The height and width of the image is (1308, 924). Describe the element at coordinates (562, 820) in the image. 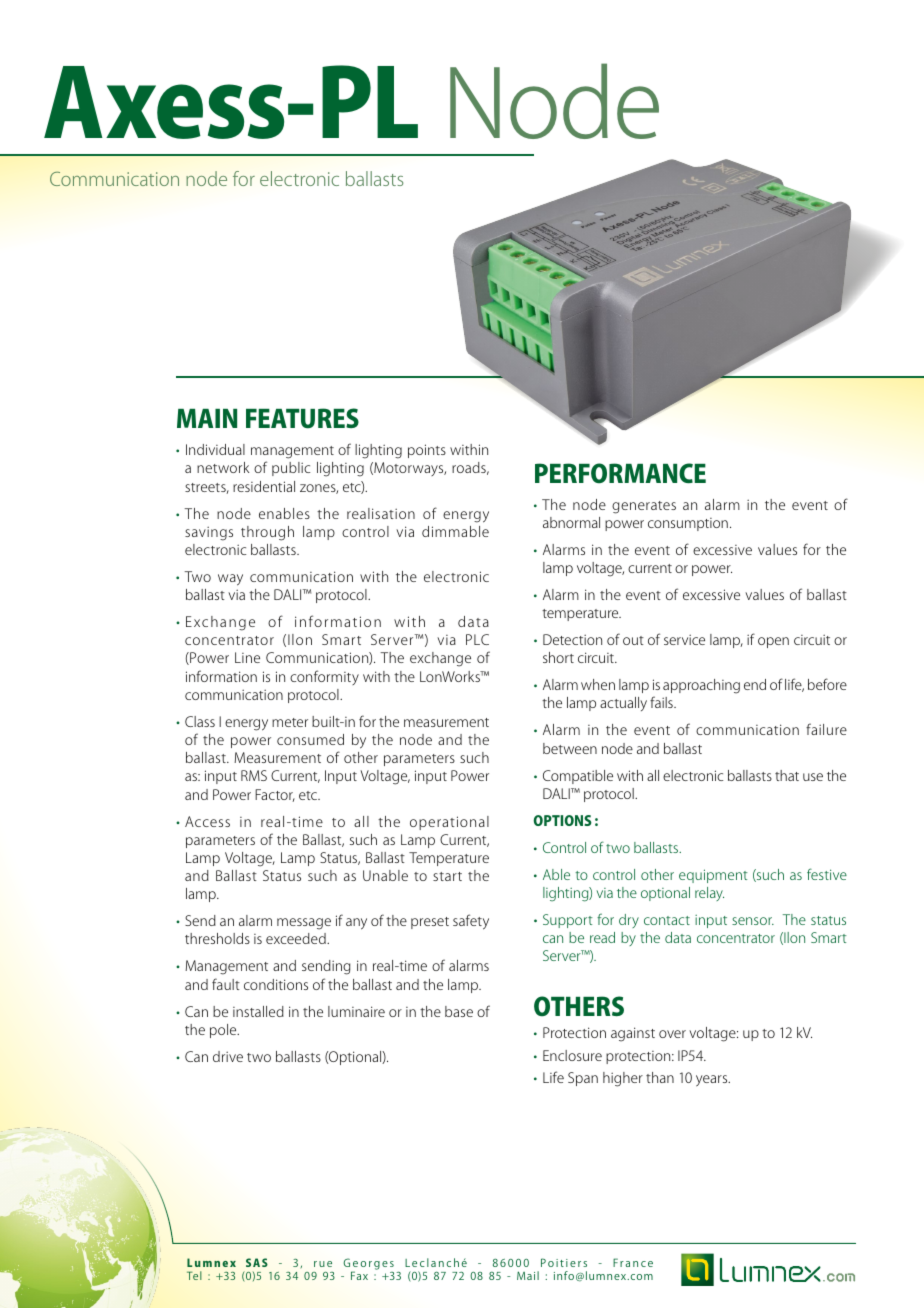

I see `OPTIONS` at that location.
